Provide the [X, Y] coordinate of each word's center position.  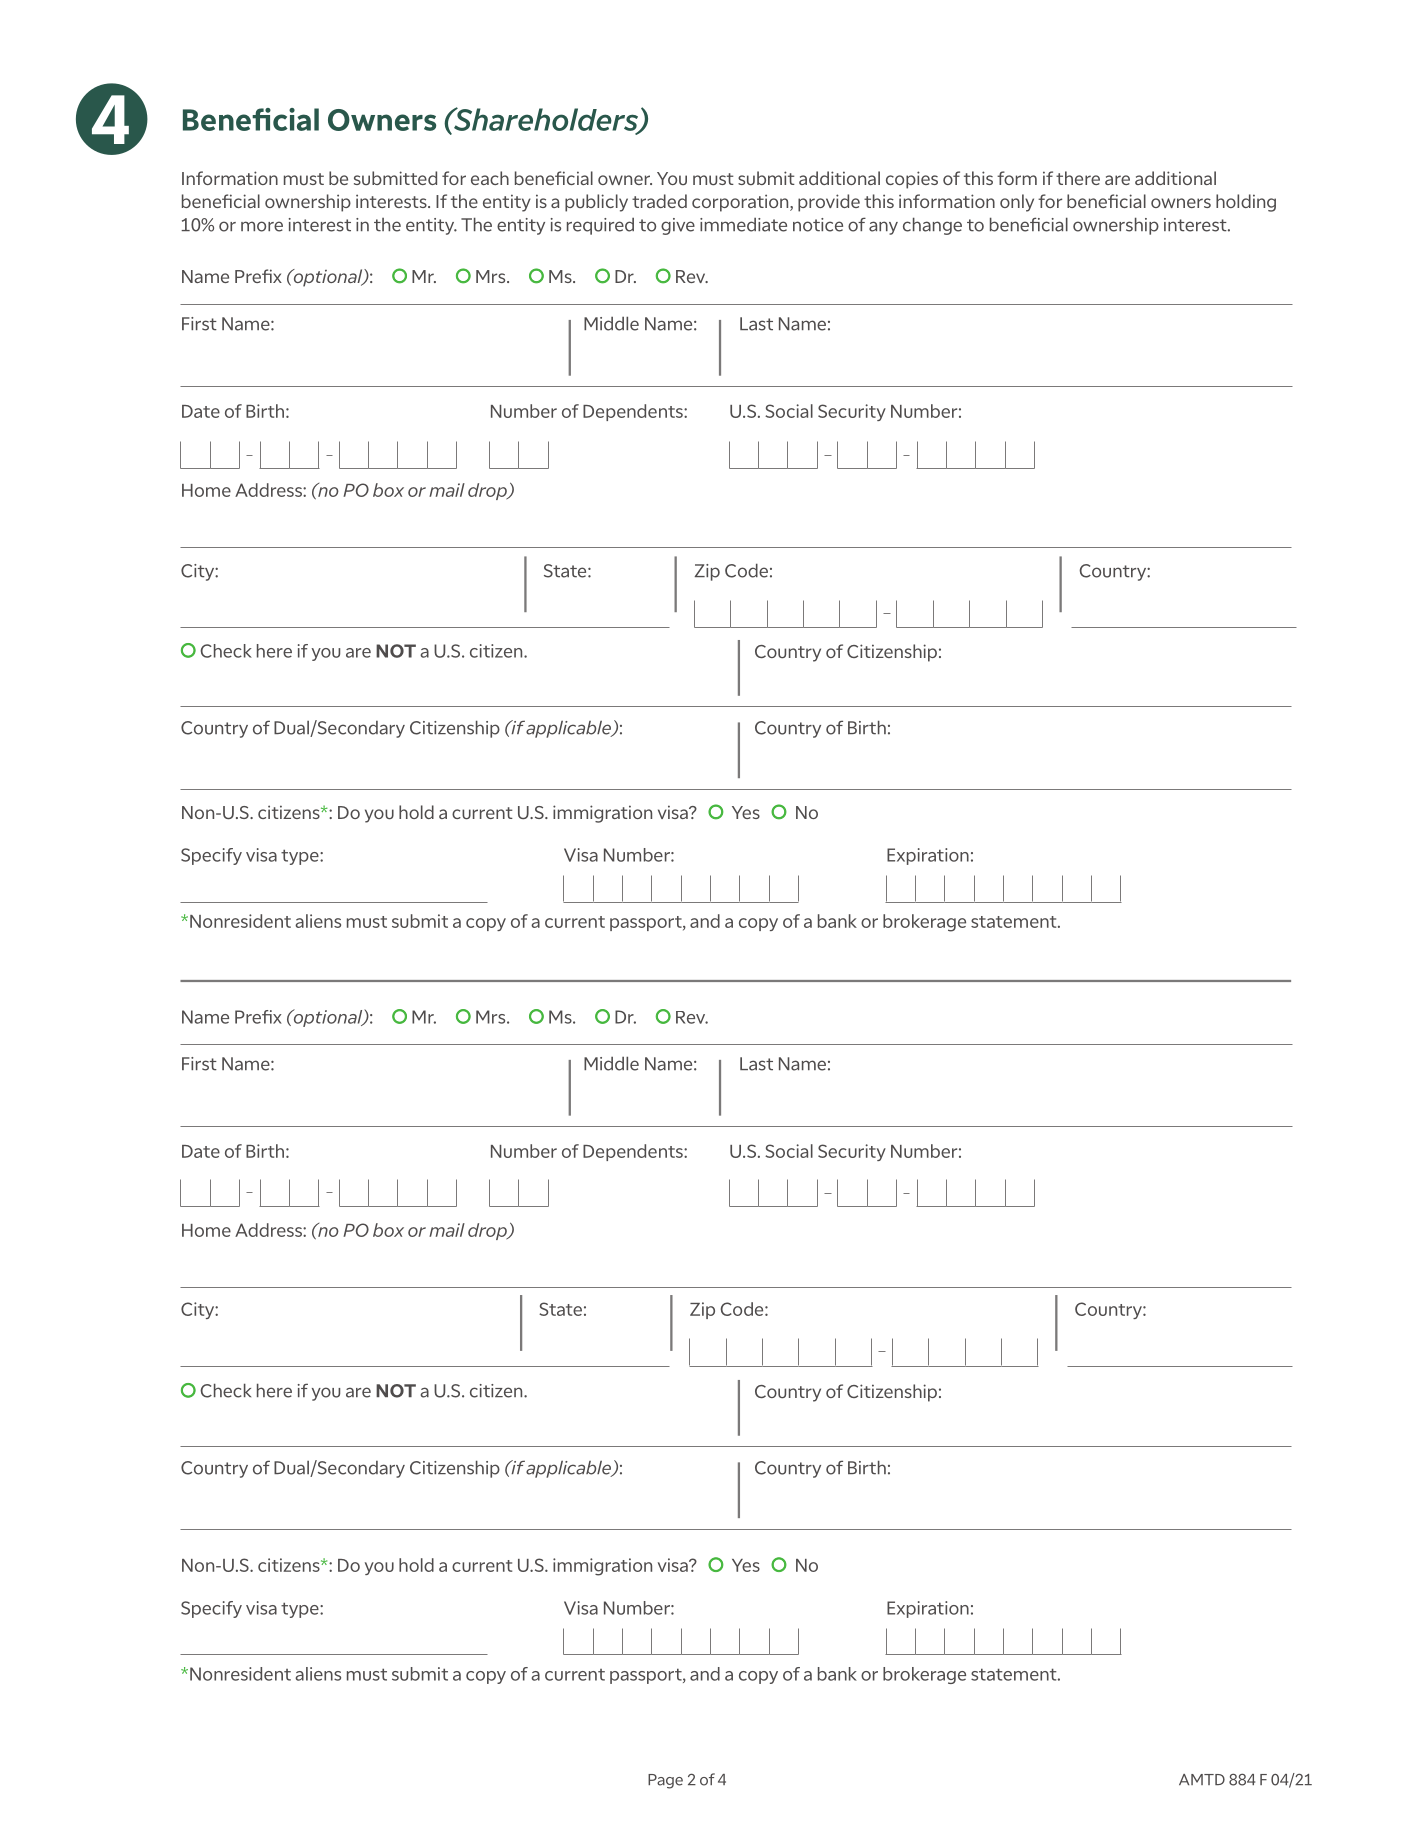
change [932, 226]
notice [818, 225]
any [883, 228]
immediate [743, 225]
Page [665, 1781]
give [678, 226]
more [262, 226]
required [600, 226]
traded [659, 201]
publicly [596, 203]
